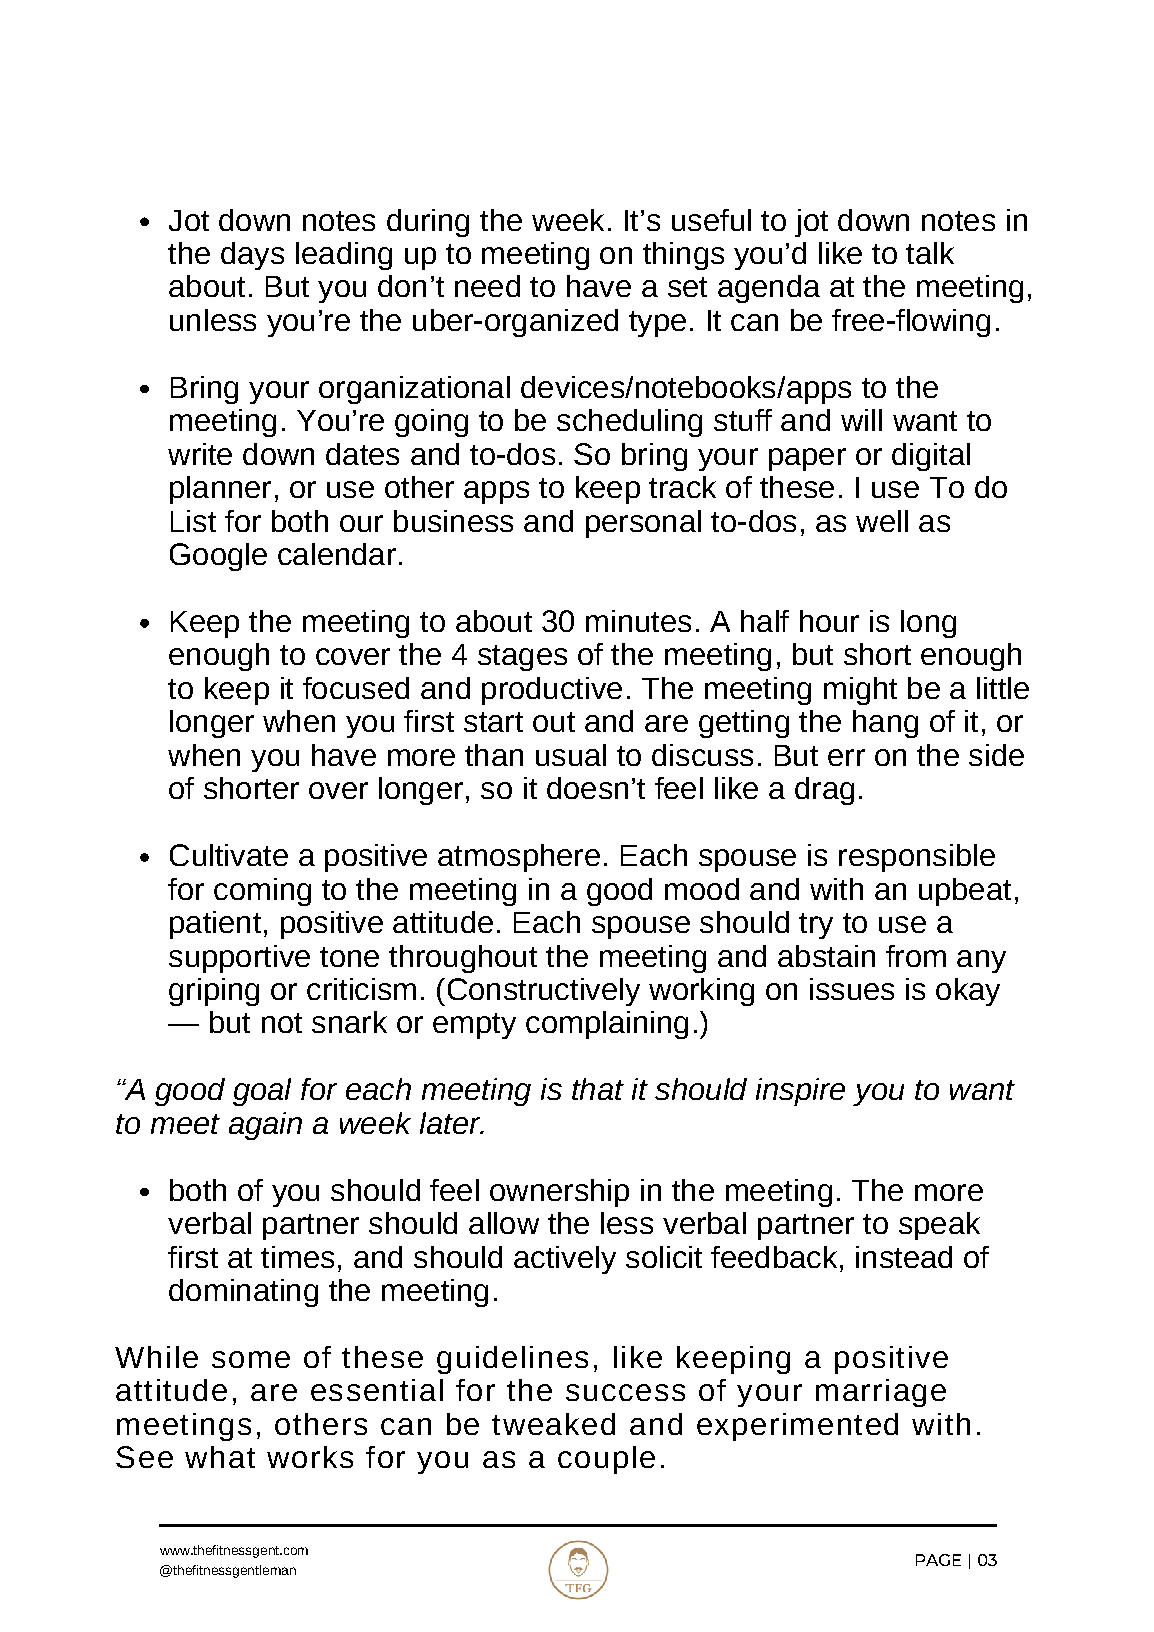 Image resolution: width=1154 pixels, height=1632 pixels. Describe the element at coordinates (220, 1457) in the screenshot. I see `what` at that location.
